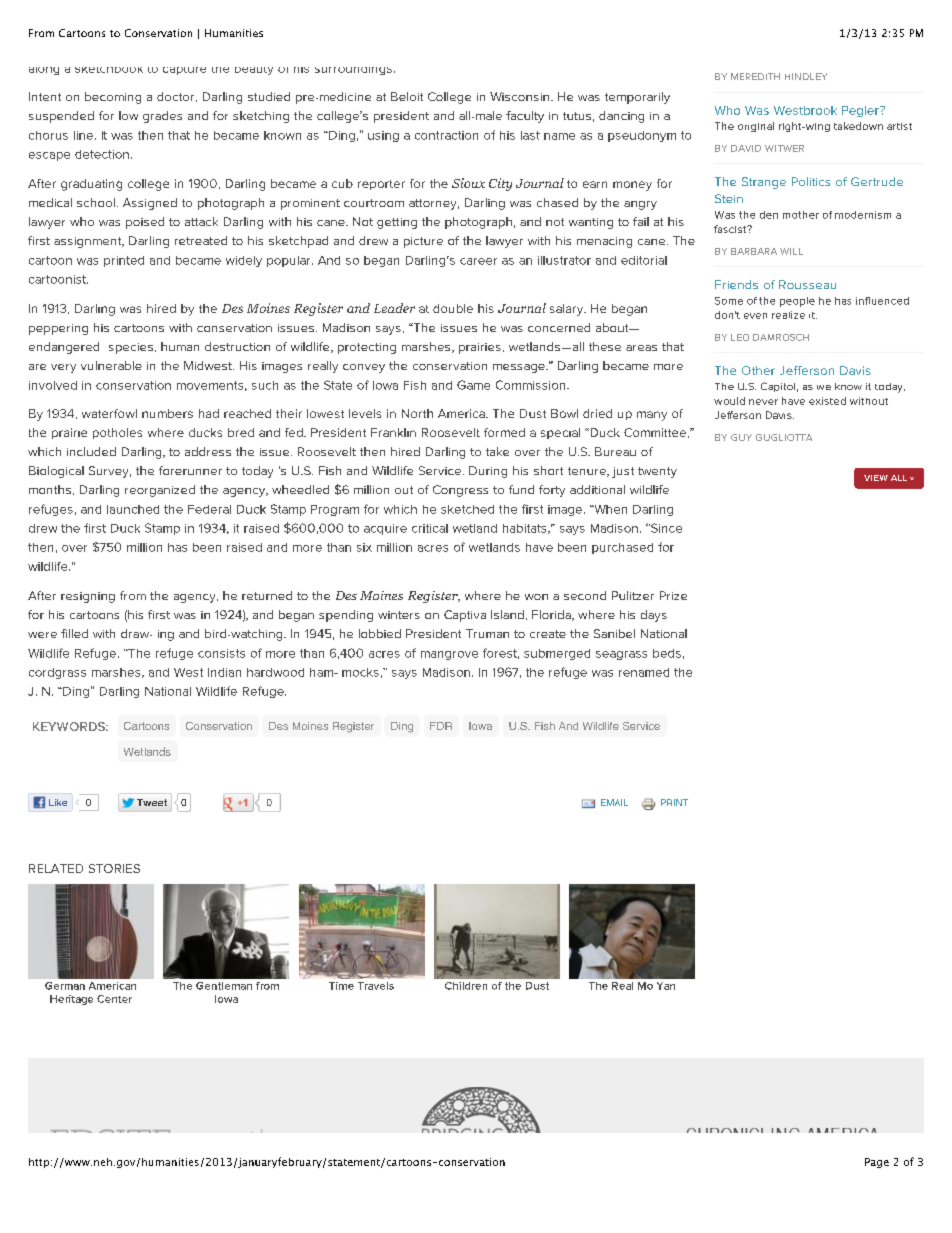 Image resolution: width=952 pixels, height=1233 pixels. I want to click on FDR, so click(441, 726).
